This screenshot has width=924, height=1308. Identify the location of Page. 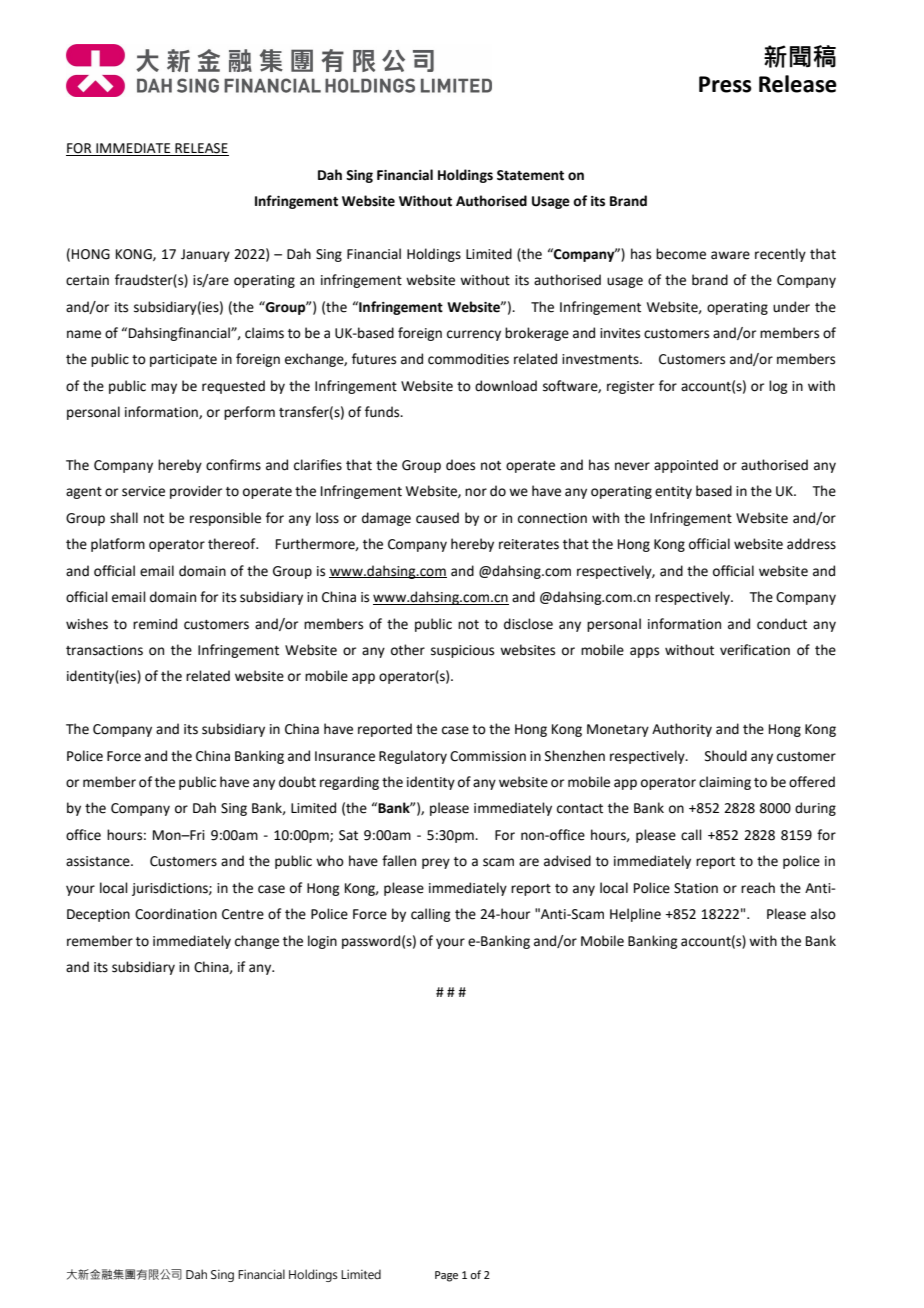
(446, 1276).
